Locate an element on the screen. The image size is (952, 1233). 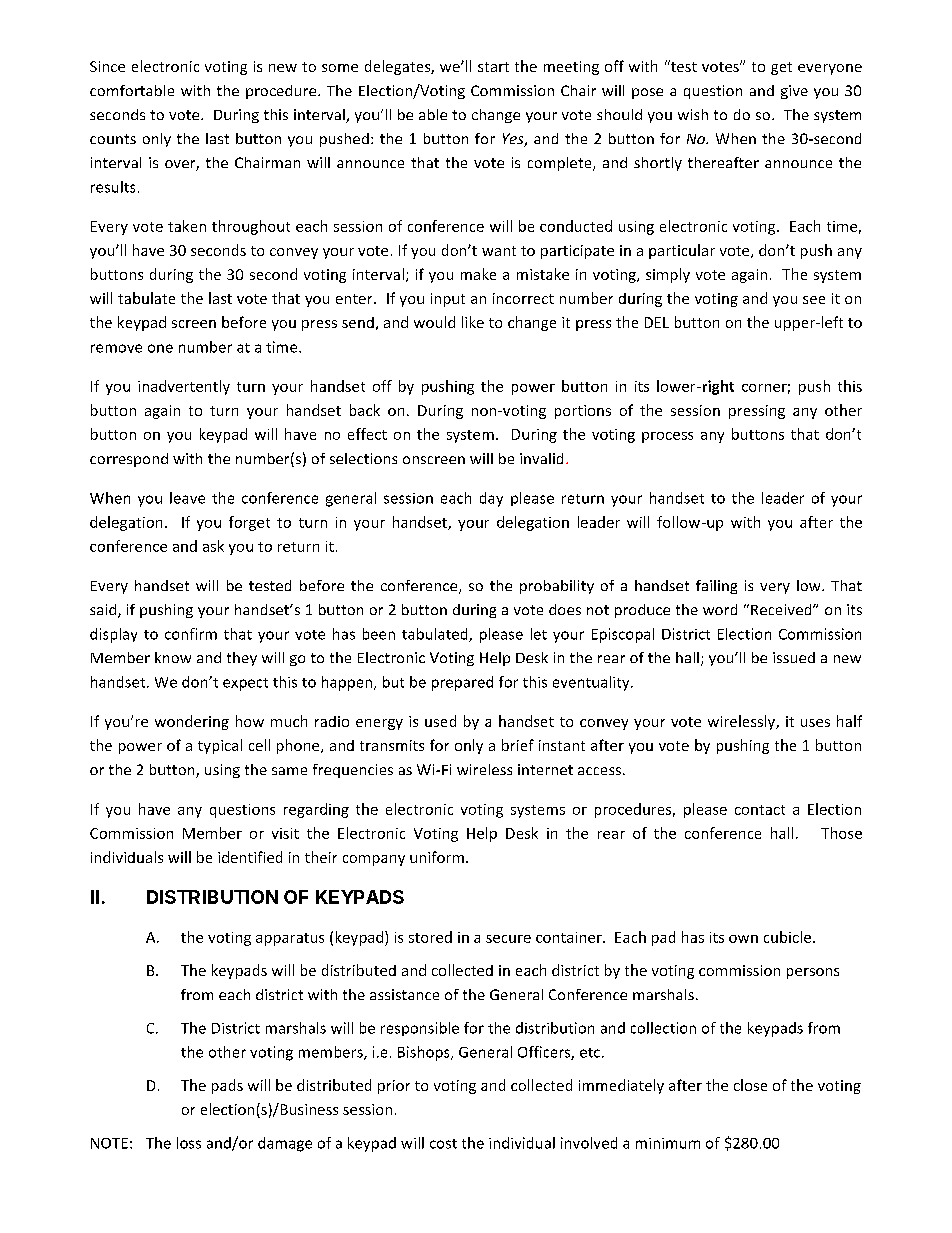
inadvertently is located at coordinates (184, 387).
